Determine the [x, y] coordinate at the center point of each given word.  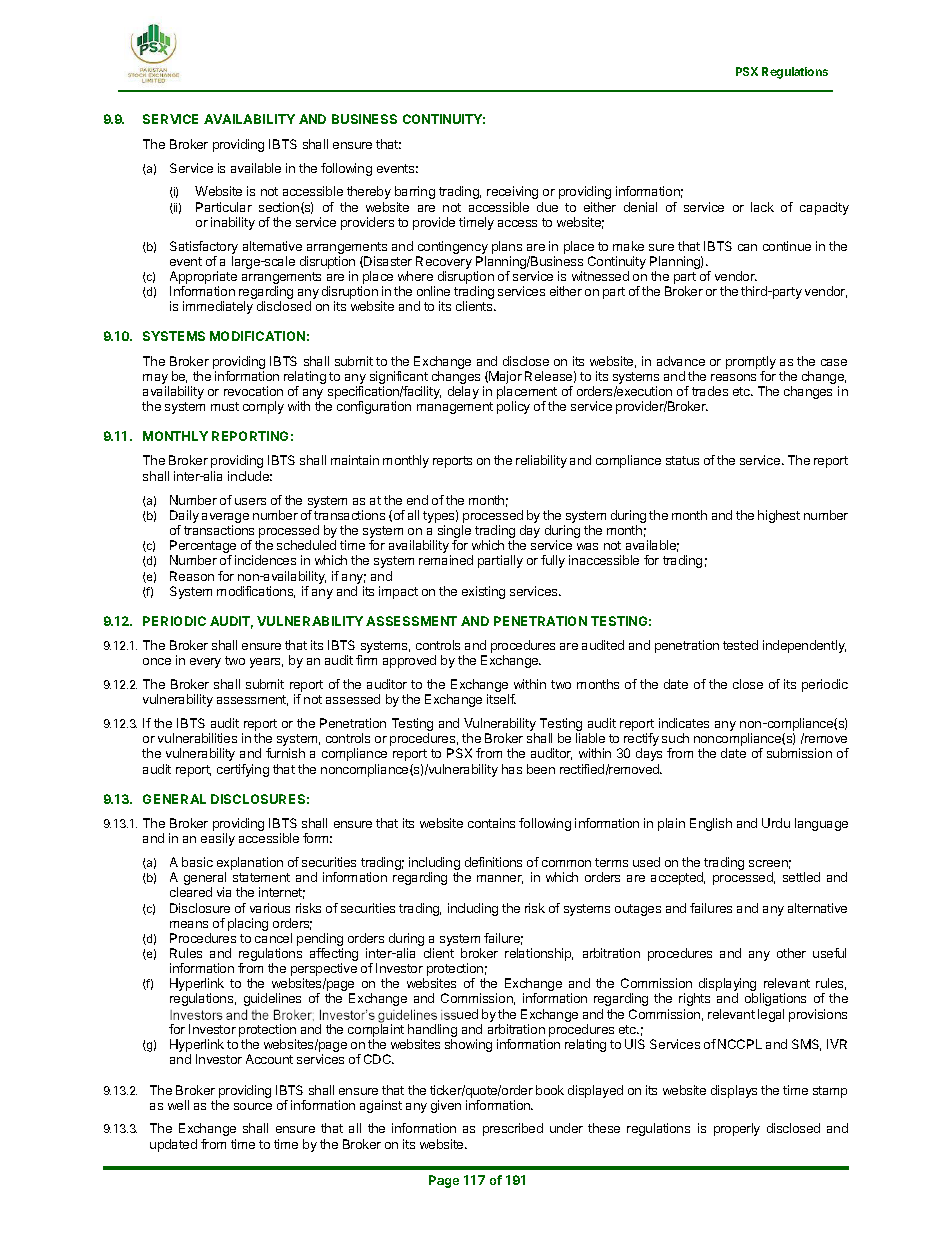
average [225, 518]
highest [779, 516]
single [453, 533]
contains [491, 823]
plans [507, 249]
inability [233, 223]
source [253, 1106]
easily [218, 839]
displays [734, 1091]
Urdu [776, 823]
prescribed [513, 1129]
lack [762, 207]
